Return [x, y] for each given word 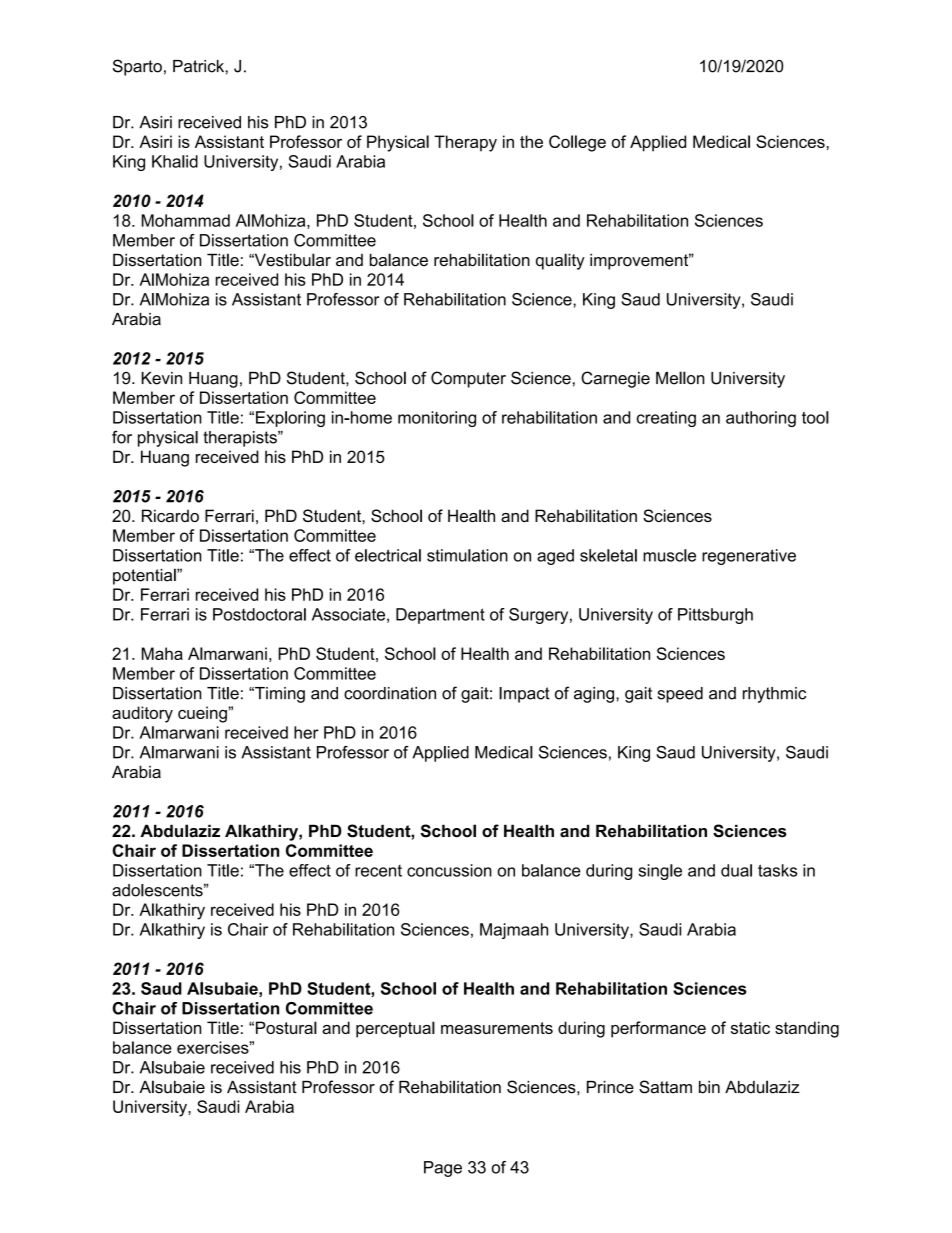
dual [736, 870]
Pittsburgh [715, 616]
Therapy [465, 143]
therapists [241, 439]
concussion [449, 870]
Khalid [175, 161]
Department [440, 616]
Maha [162, 653]
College [577, 143]
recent [378, 871]
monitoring [437, 419]
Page [443, 1169]
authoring [761, 419]
